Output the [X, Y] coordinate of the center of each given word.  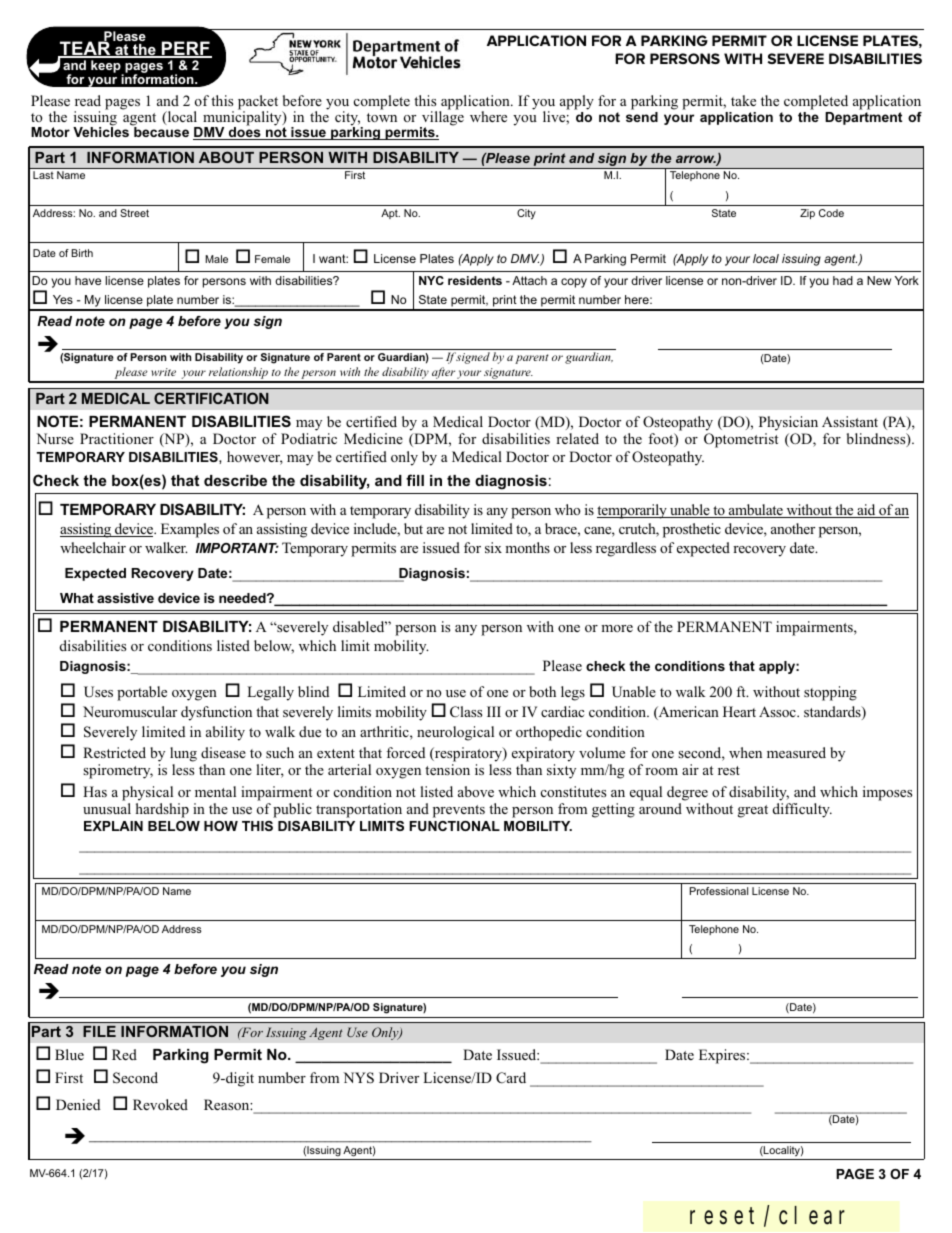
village [442, 118]
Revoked [160, 1104]
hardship [162, 810]
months [527, 547]
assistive [125, 598]
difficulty [802, 810]
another [793, 528]
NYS [358, 1078]
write [163, 372]
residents [475, 280]
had [843, 280]
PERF [186, 49]
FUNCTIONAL [454, 826]
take [743, 100]
